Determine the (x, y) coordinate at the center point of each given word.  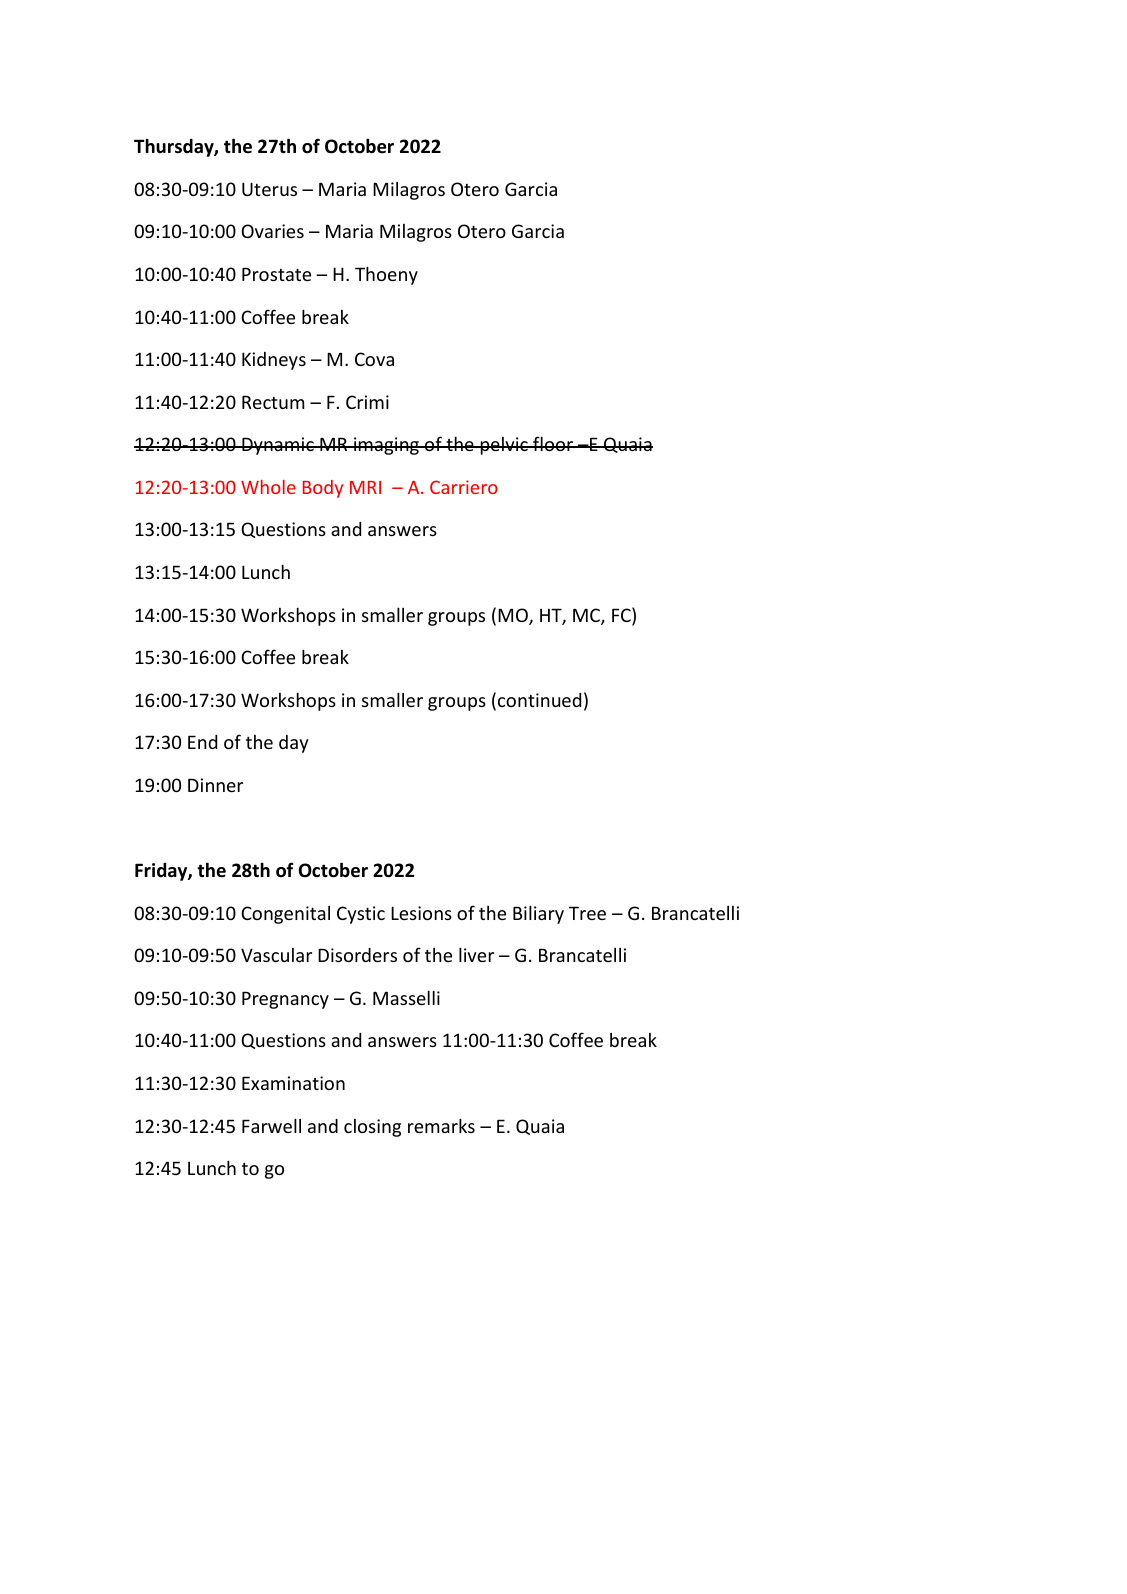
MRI (365, 487)
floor (553, 443)
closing (372, 1128)
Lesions (421, 913)
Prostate (276, 274)
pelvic (504, 446)
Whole (268, 487)
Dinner (215, 785)
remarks (441, 1125)
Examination (293, 1083)
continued (539, 700)
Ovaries (272, 231)
